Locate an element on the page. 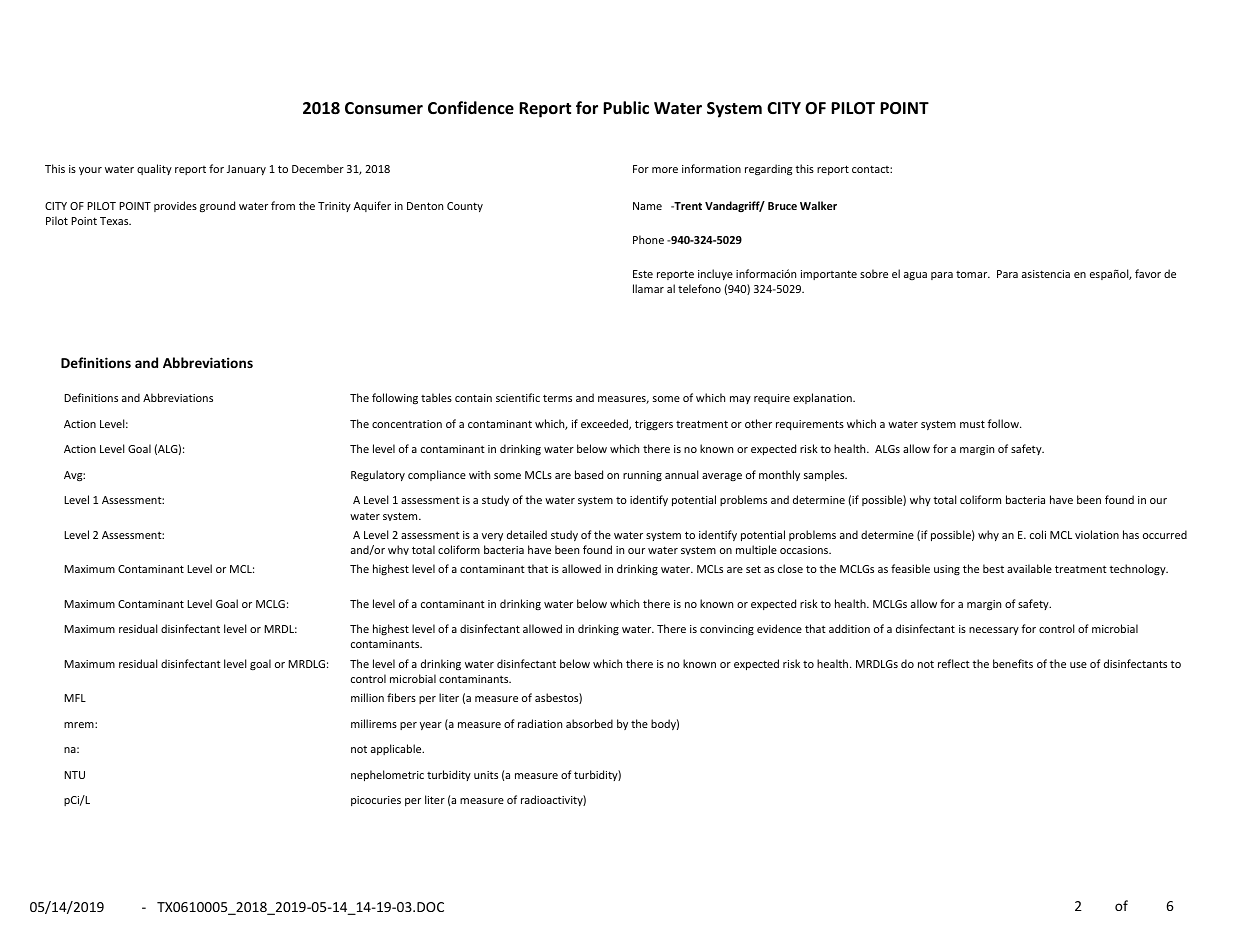 This page has width=1233, height=952. detailed is located at coordinates (527, 534).
